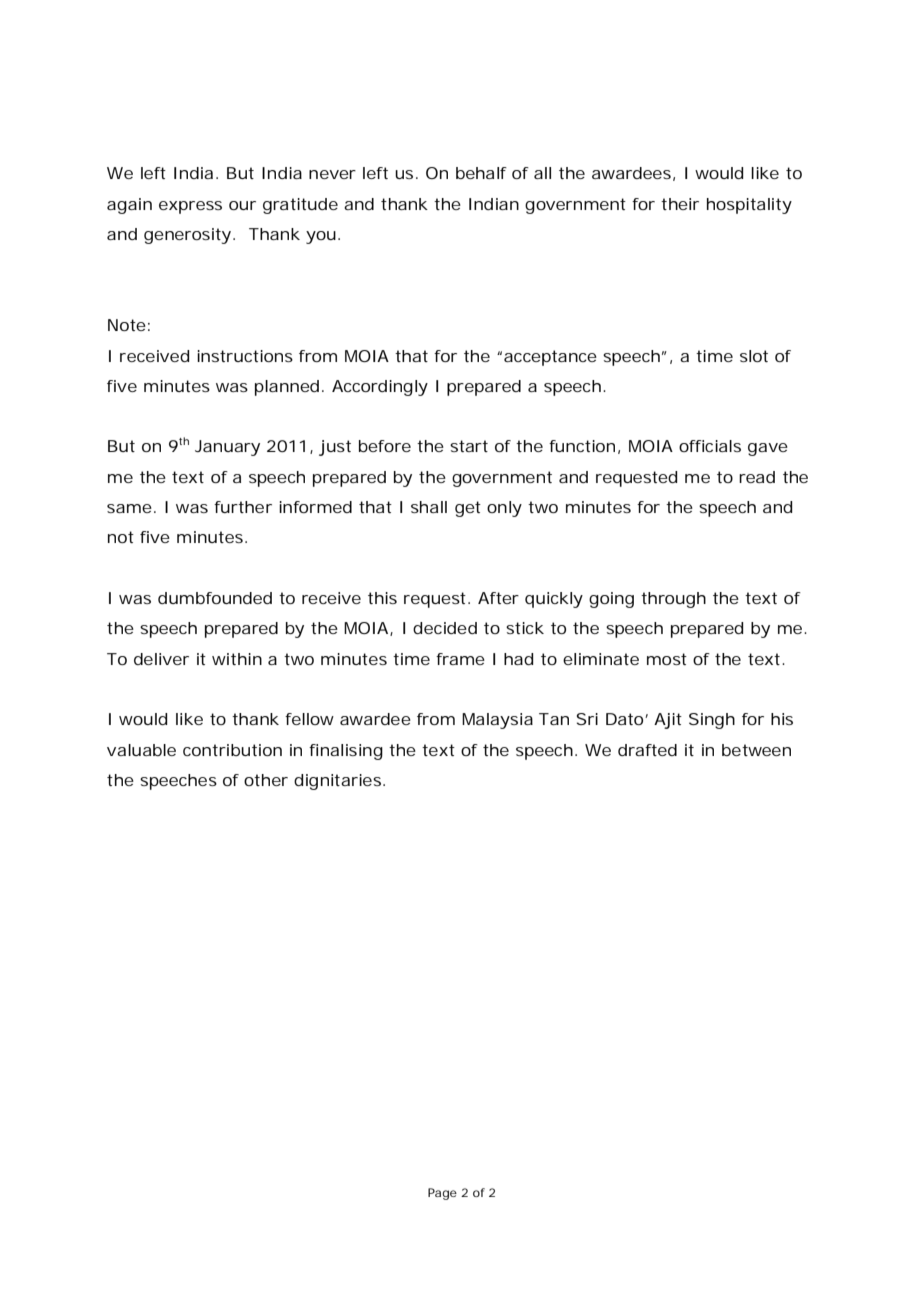 The width and height of the image is (924, 1308). Describe the element at coordinates (647, 750) in the image. I see `drafted` at that location.
